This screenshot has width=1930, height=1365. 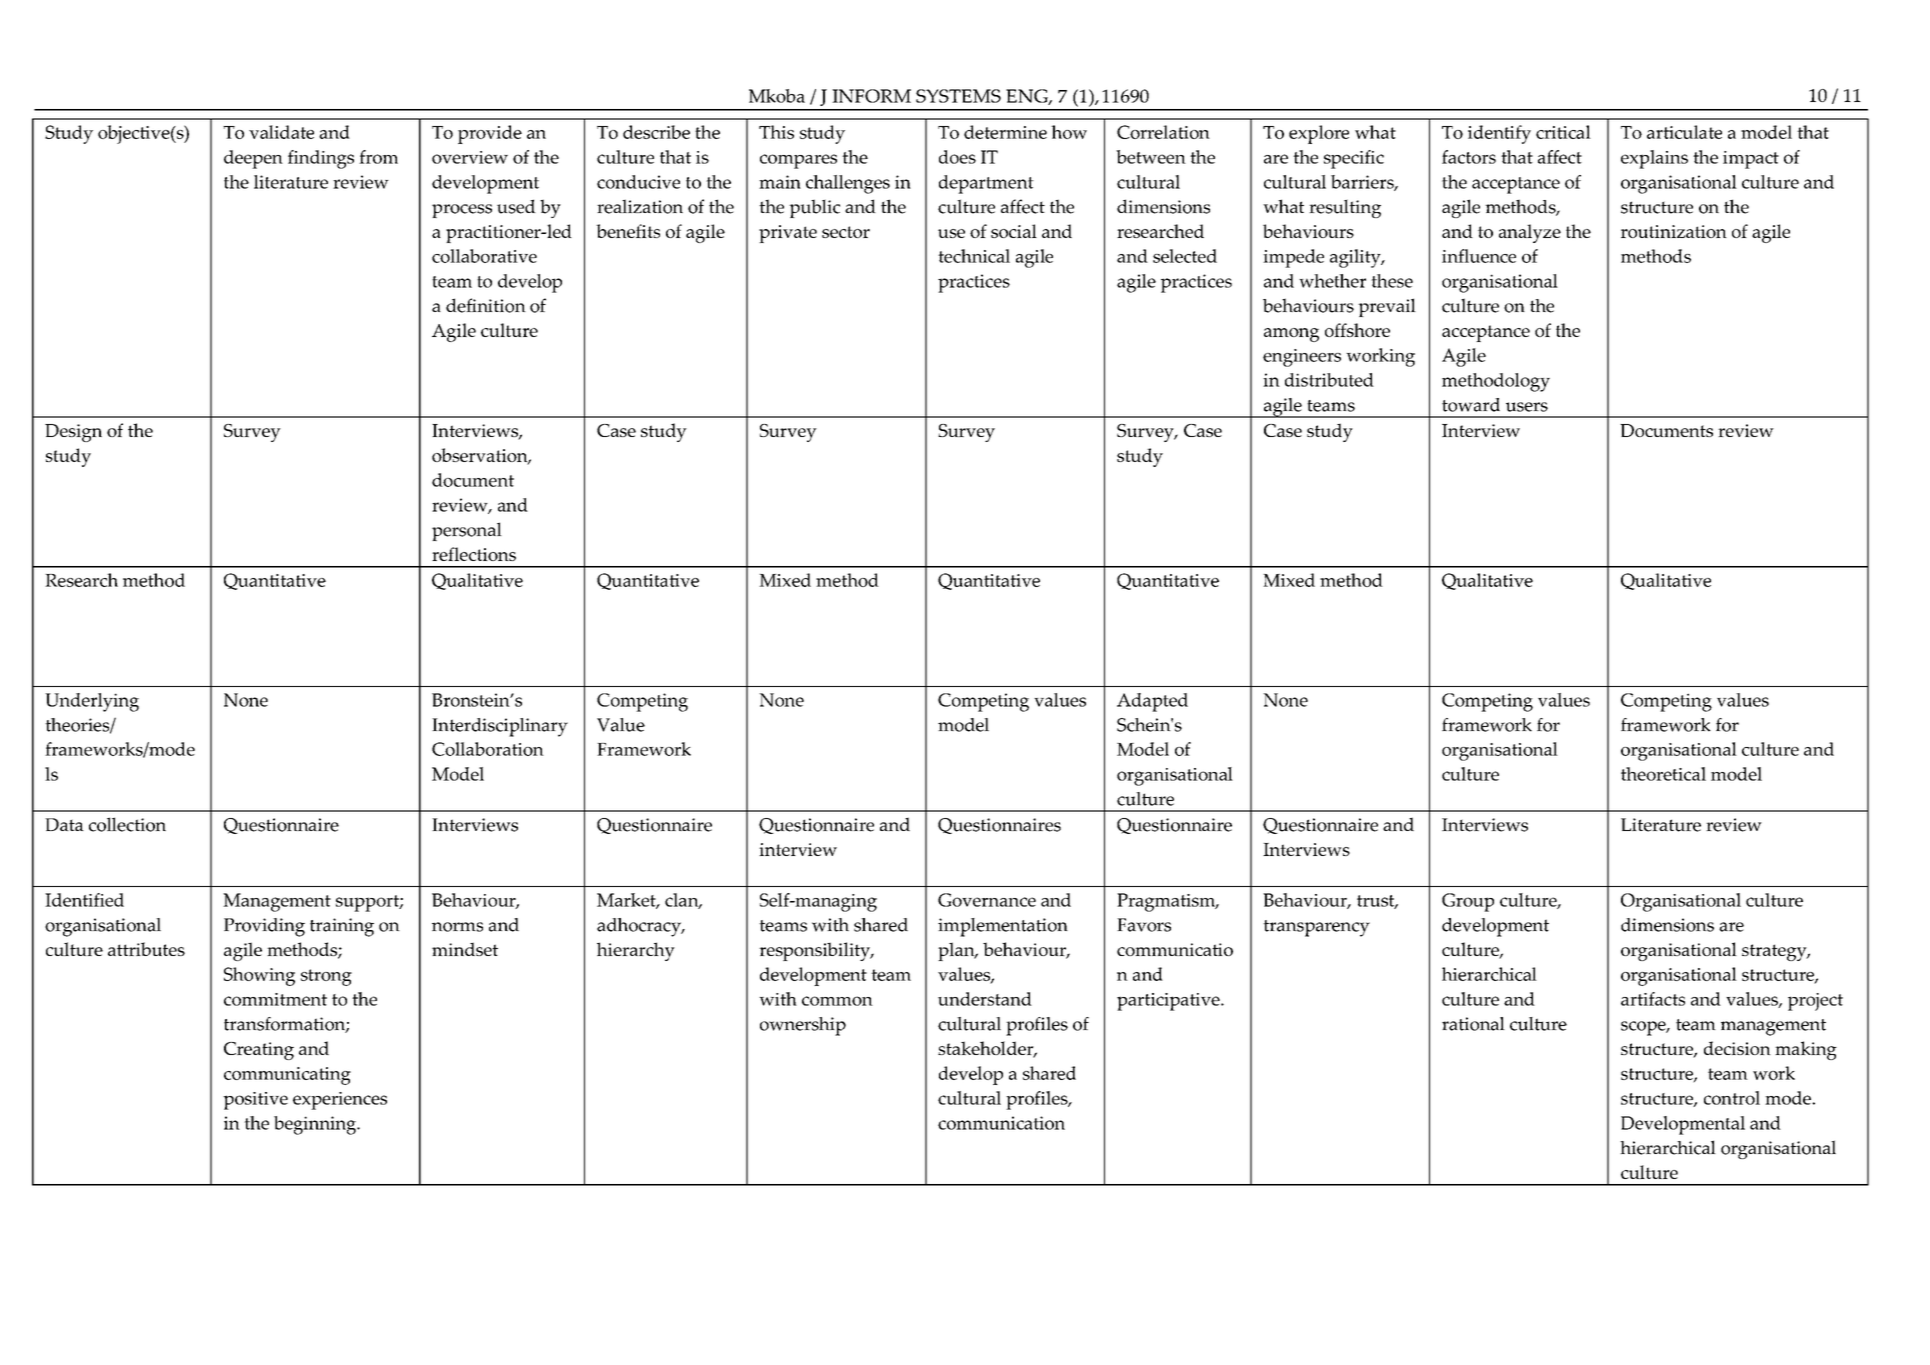 What do you see at coordinates (1302, 358) in the screenshot?
I see `engineers` at bounding box center [1302, 358].
